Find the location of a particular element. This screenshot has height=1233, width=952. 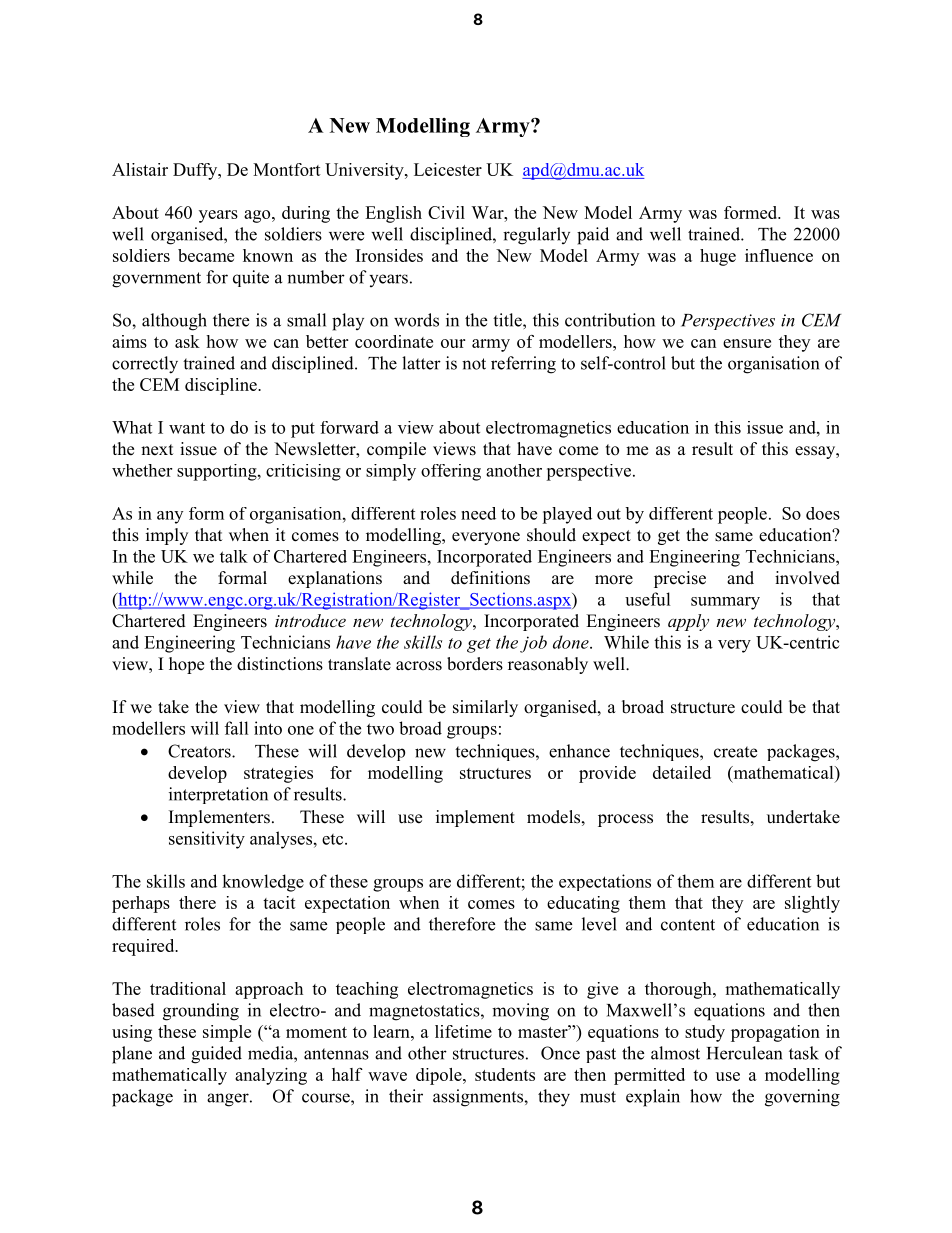

Civil is located at coordinates (446, 212).
